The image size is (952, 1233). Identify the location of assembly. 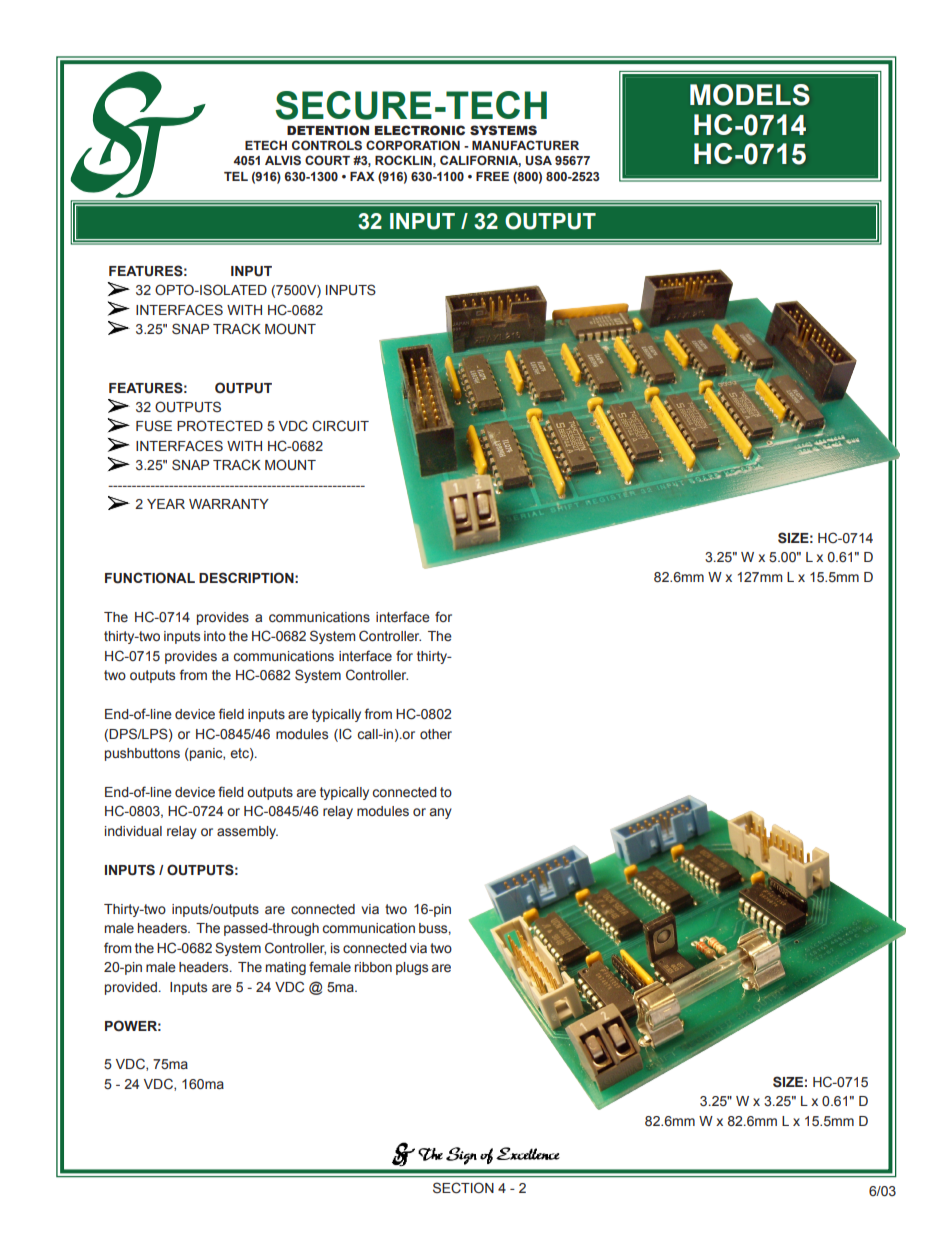
(247, 832).
